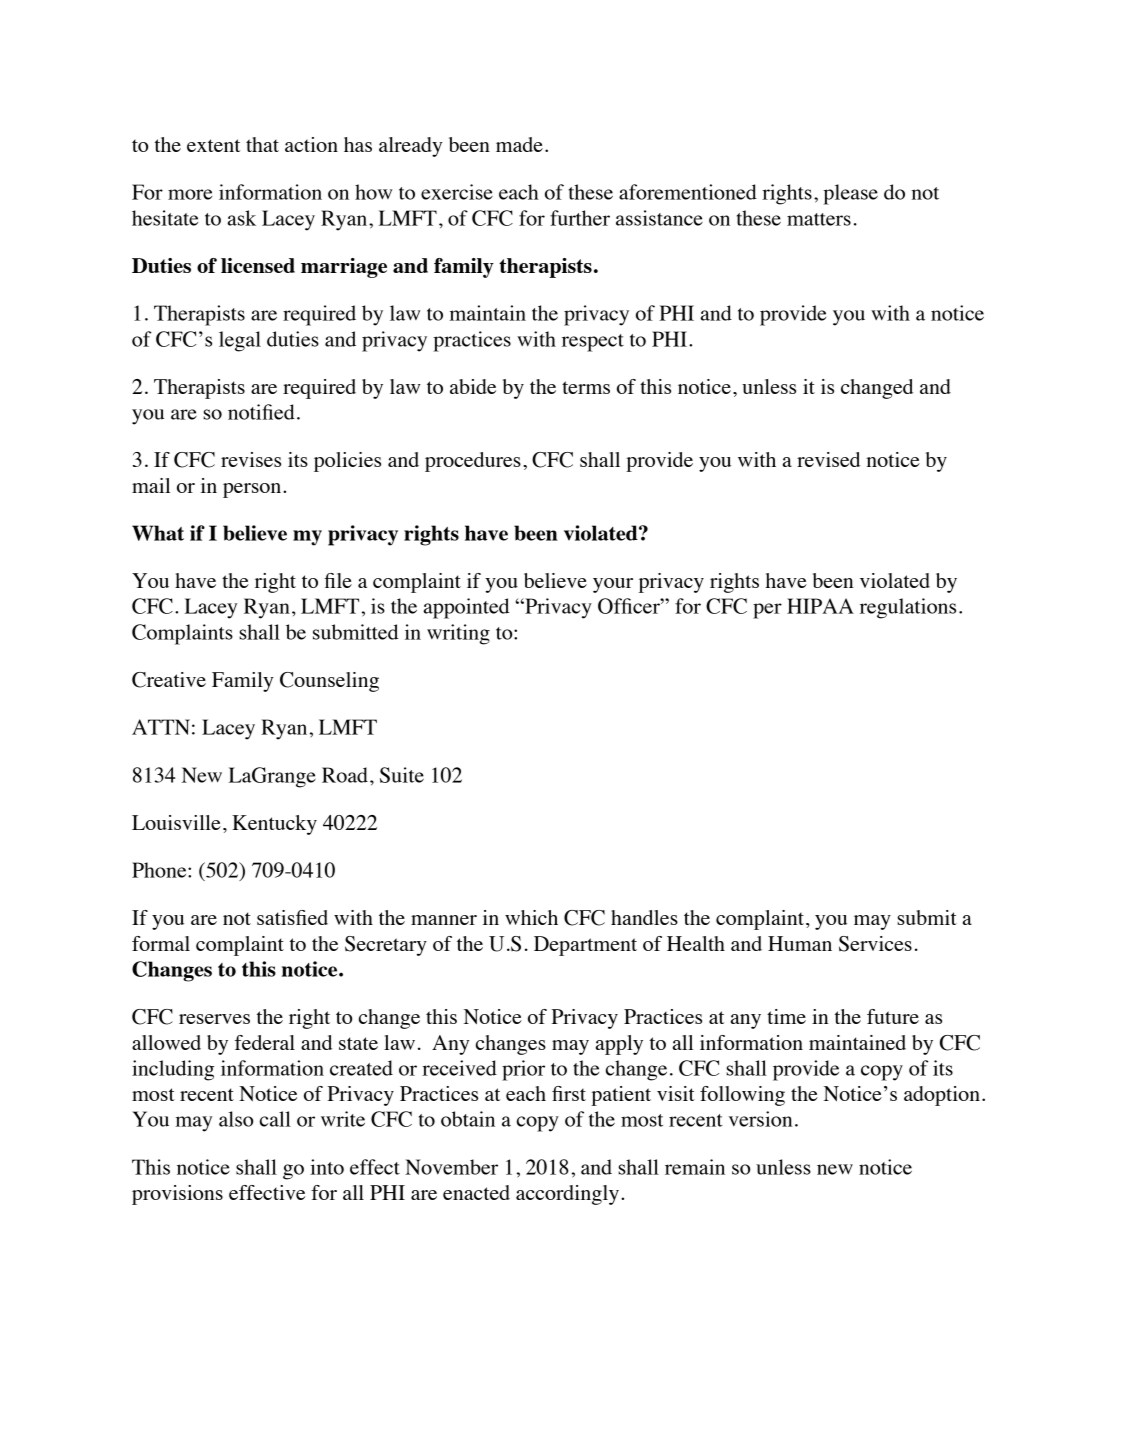 This screenshot has width=1121, height=1451. I want to click on Creative, so click(169, 680).
